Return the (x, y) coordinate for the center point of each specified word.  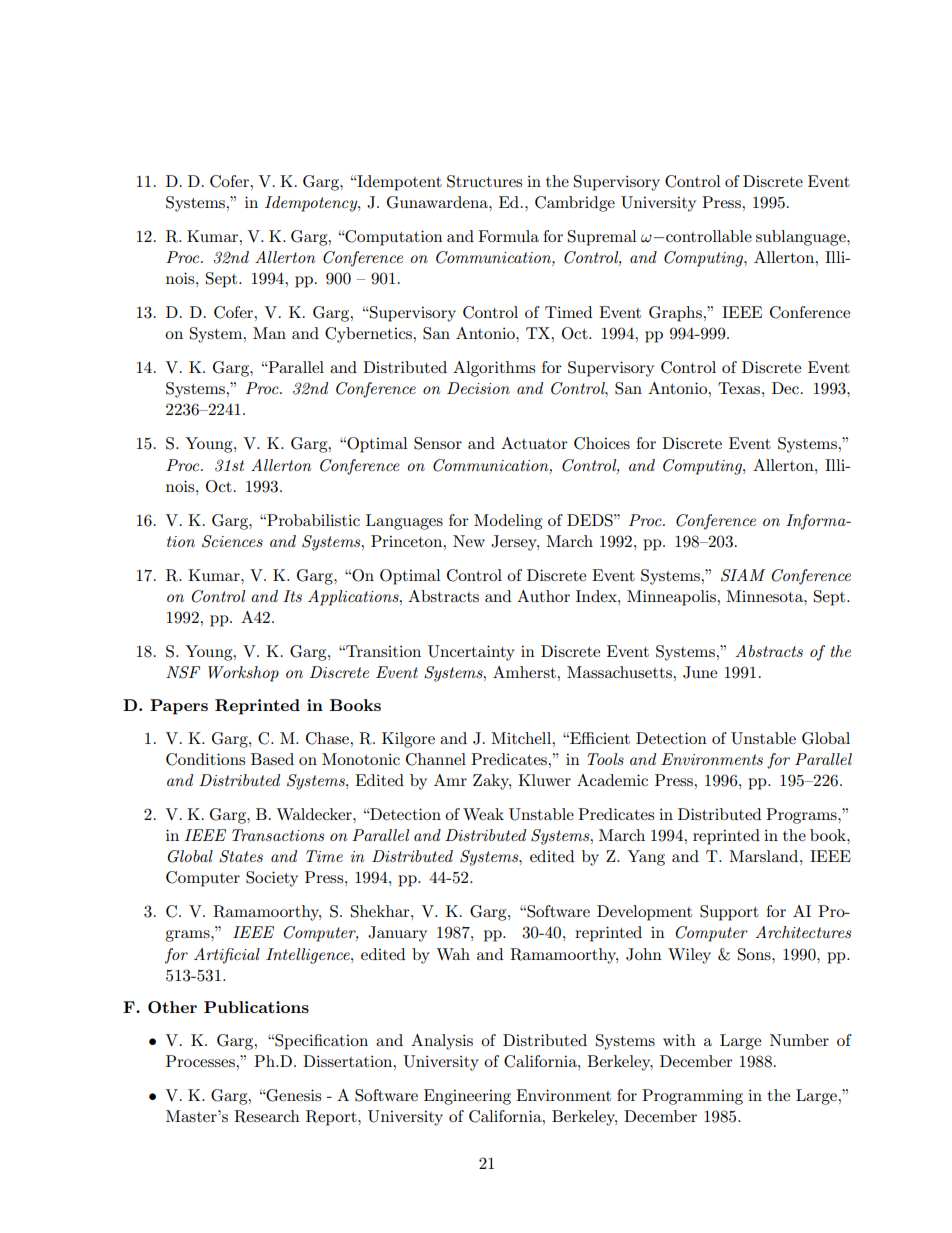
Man (269, 333)
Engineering (467, 1097)
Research (267, 1116)
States (241, 856)
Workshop (243, 674)
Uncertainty (471, 653)
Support (729, 913)
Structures (484, 181)
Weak (483, 814)
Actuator (534, 443)
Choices (602, 443)
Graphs (676, 314)
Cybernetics (370, 335)
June (700, 672)
